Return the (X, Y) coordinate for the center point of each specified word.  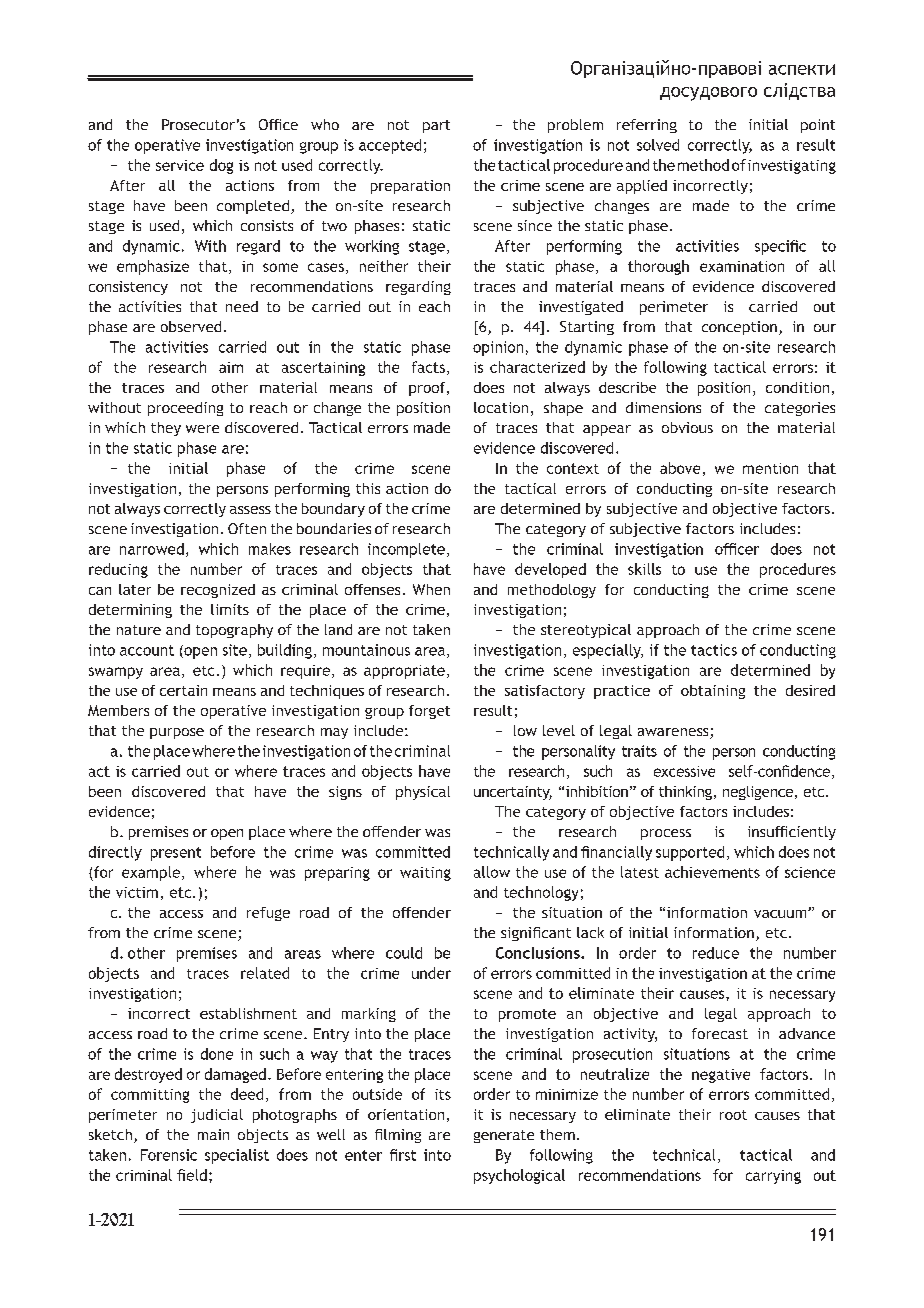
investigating (792, 167)
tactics (714, 650)
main (213, 1134)
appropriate (404, 672)
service (180, 165)
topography (234, 631)
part (436, 126)
